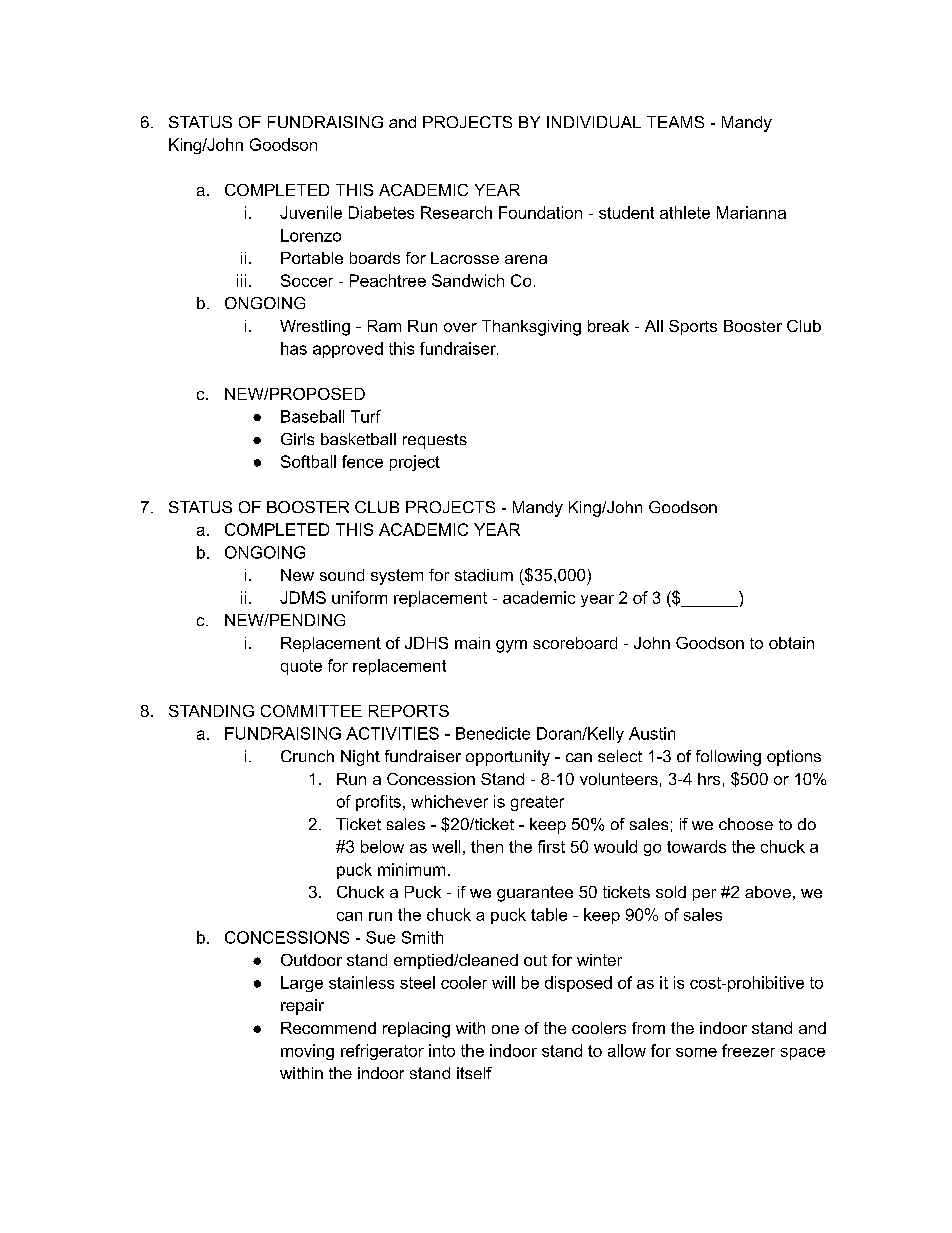  Describe the element at coordinates (311, 212) in the screenshot. I see `Juvenile` at that location.
